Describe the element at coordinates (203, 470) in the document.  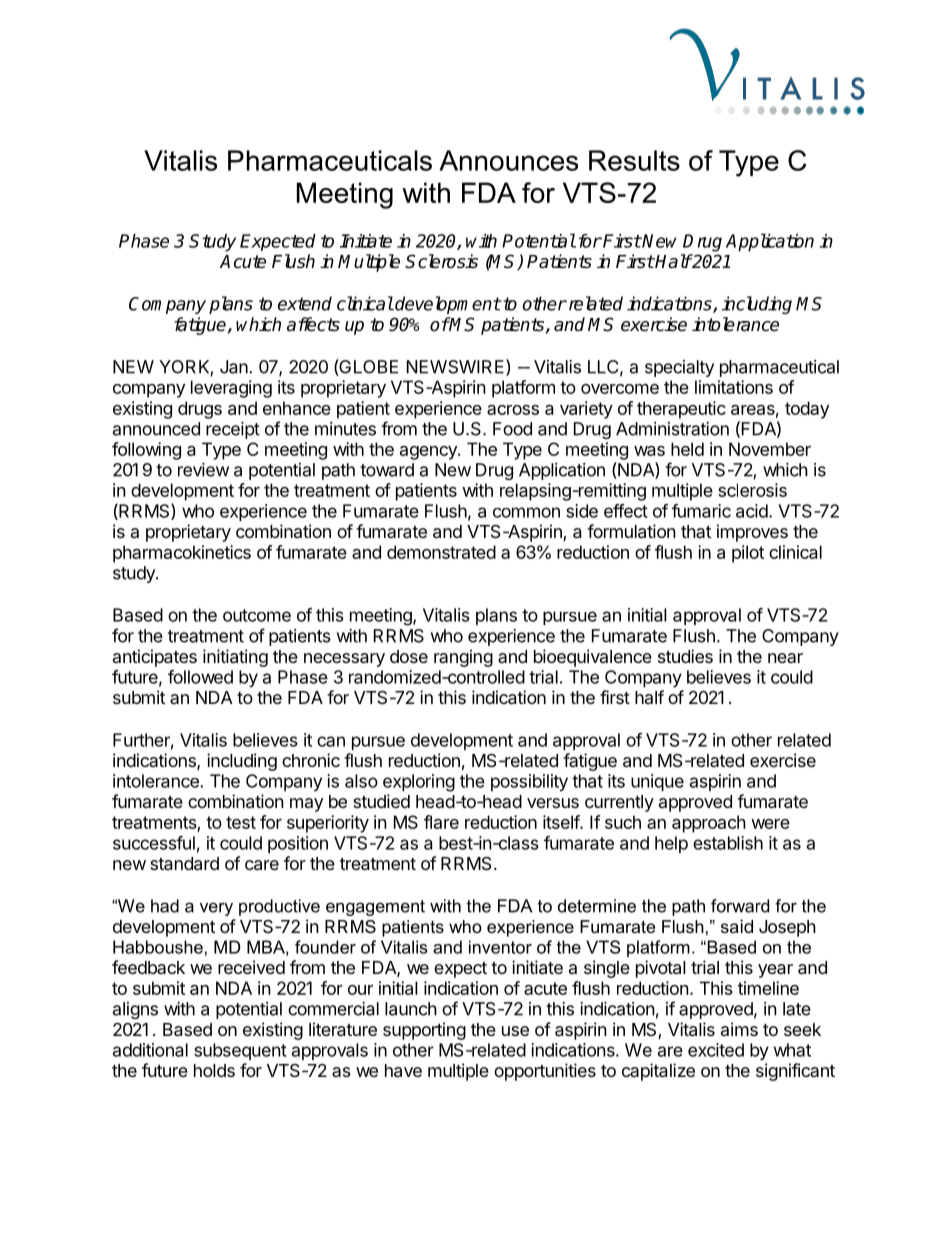
I see `review` at that location.
